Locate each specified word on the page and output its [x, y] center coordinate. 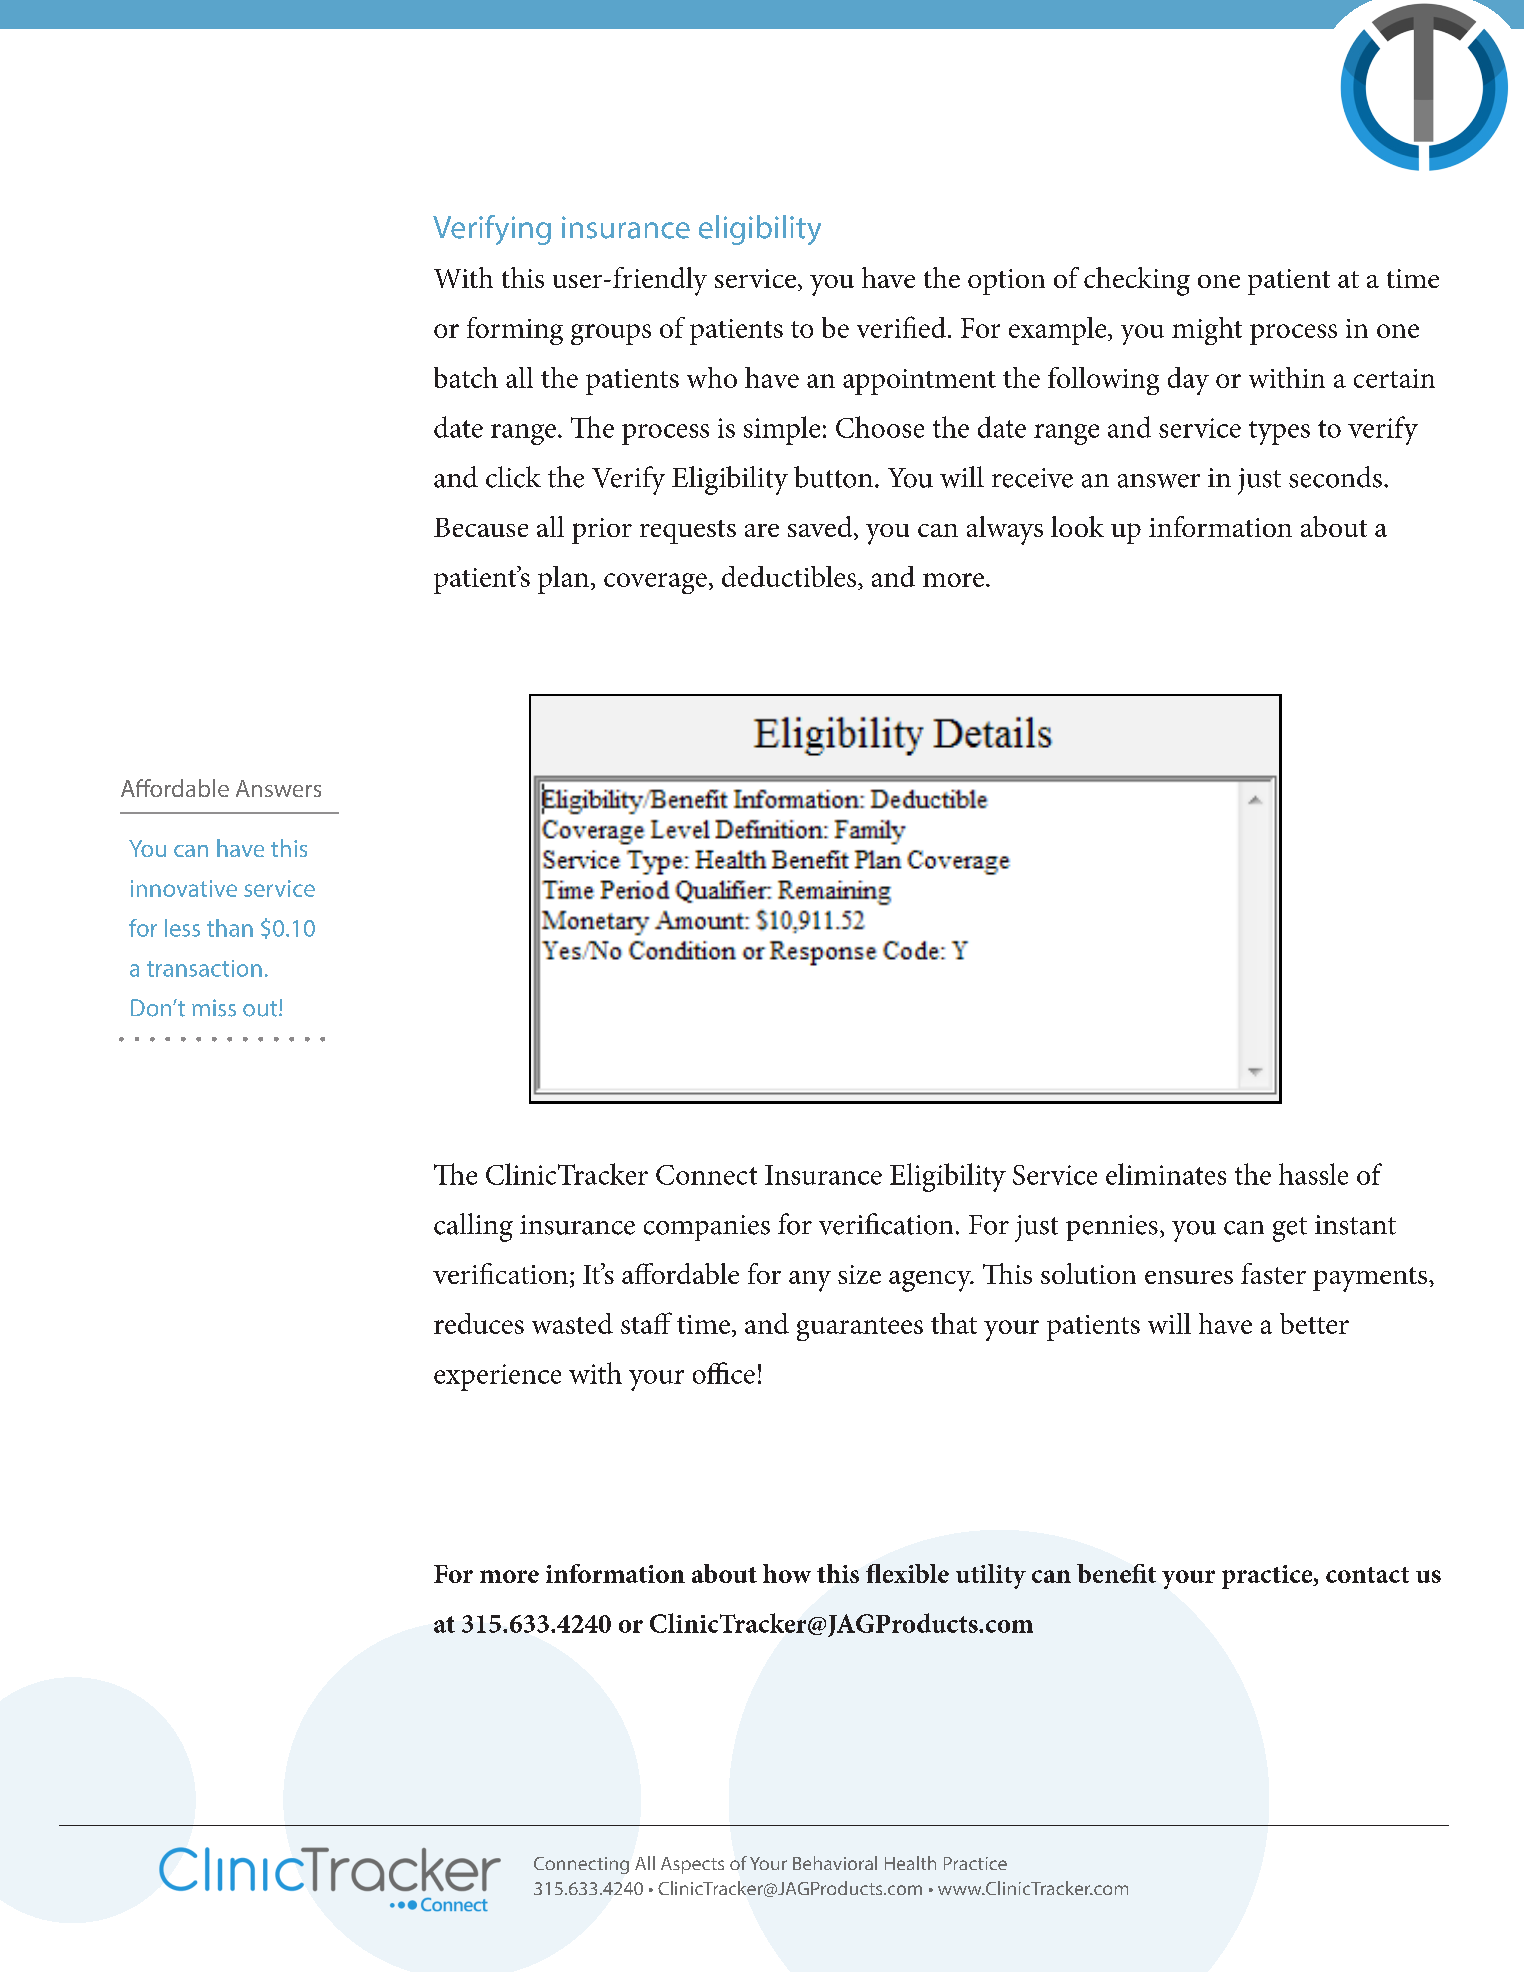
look [1077, 526]
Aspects [692, 1865]
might [1207, 331]
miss [214, 1008]
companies [707, 1228]
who [712, 377]
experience [497, 1377]
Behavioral [835, 1863]
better [1314, 1323]
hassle [1313, 1174]
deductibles [789, 576]
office [724, 1373]
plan [563, 580]
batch [466, 377]
